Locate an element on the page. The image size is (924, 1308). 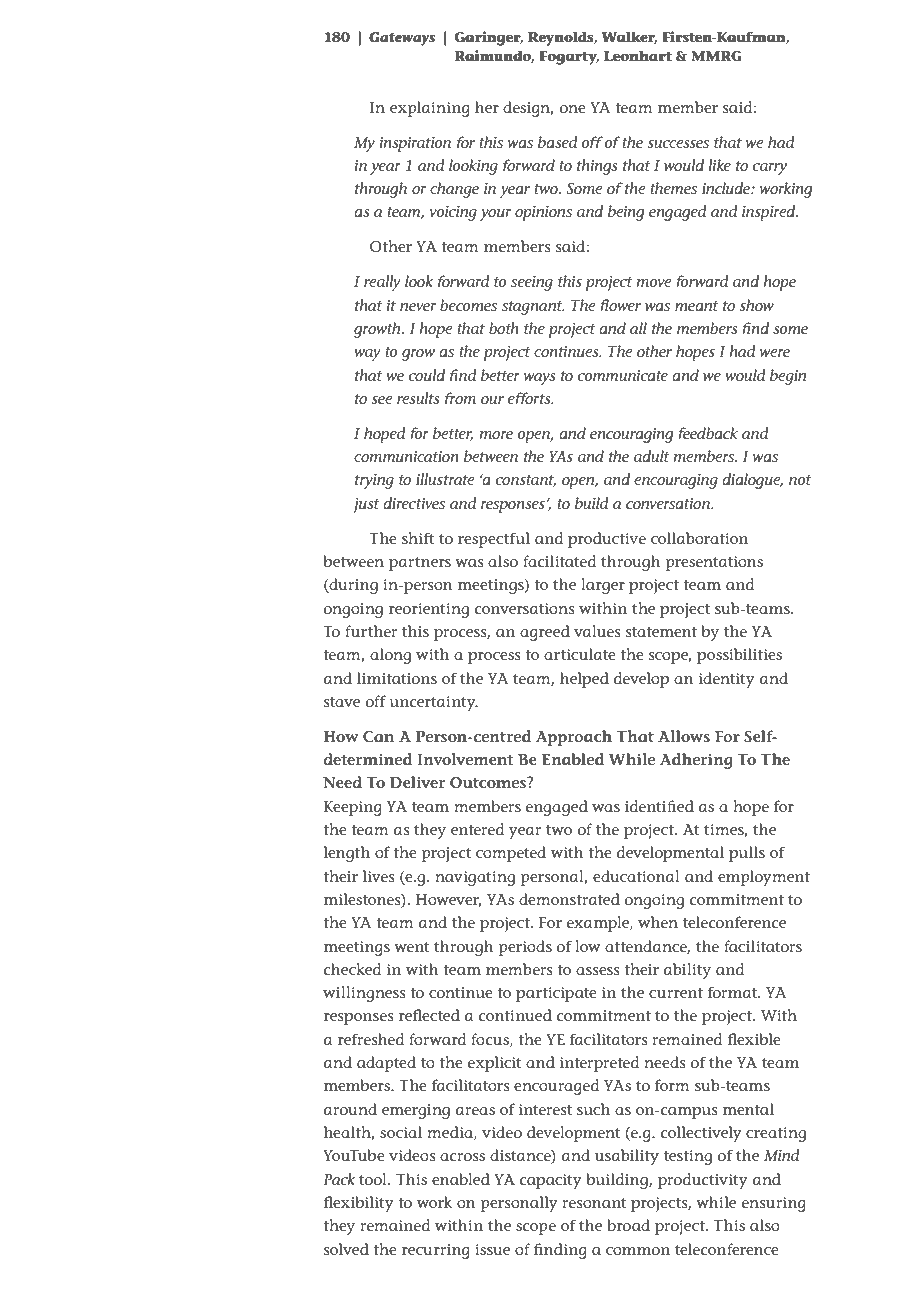
efforts is located at coordinates (530, 398).
